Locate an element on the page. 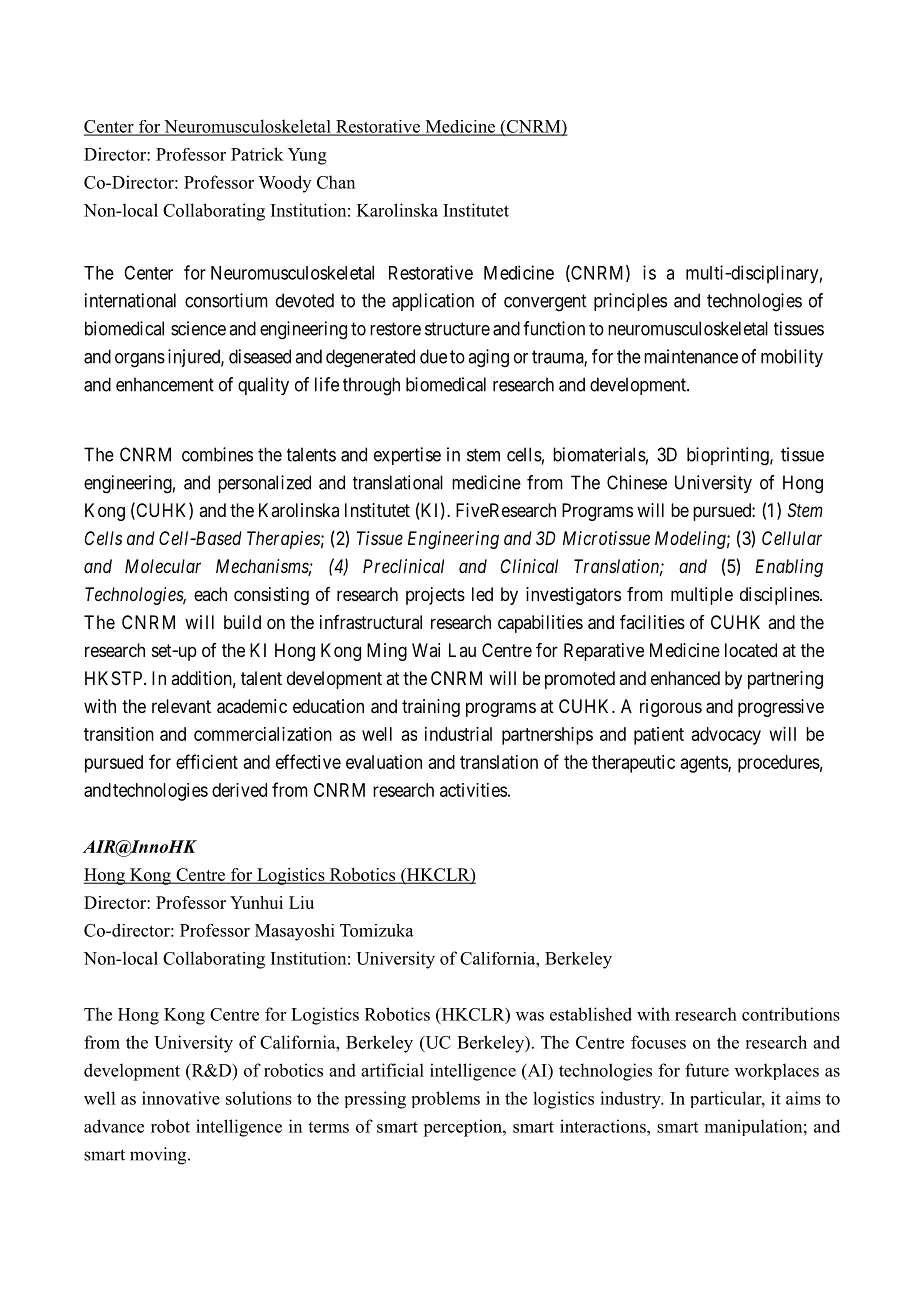 Image resolution: width=924 pixels, height=1308 pixels. Patrick is located at coordinates (257, 154).
